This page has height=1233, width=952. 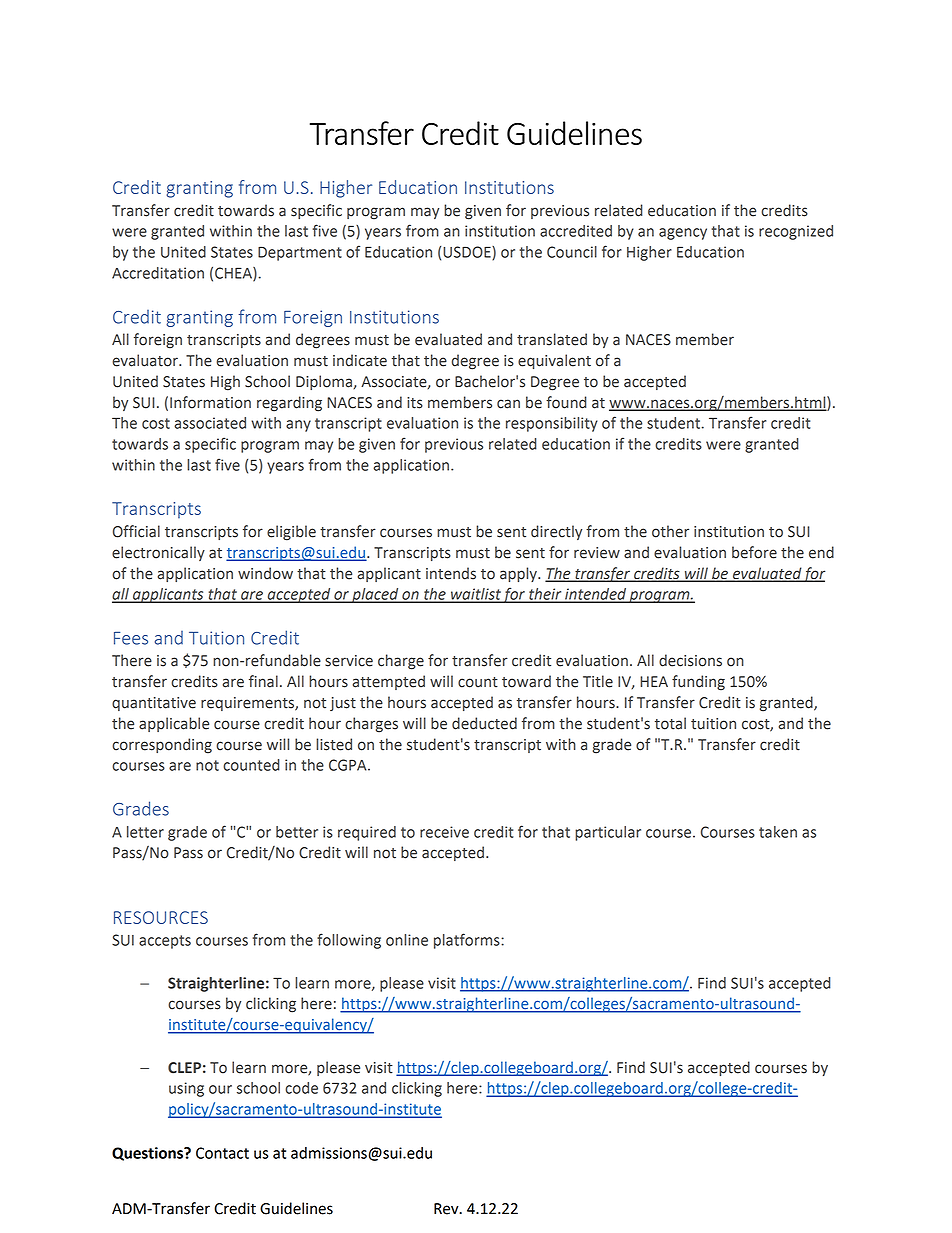 What do you see at coordinates (552, 424) in the page?
I see `responsibility` at bounding box center [552, 424].
